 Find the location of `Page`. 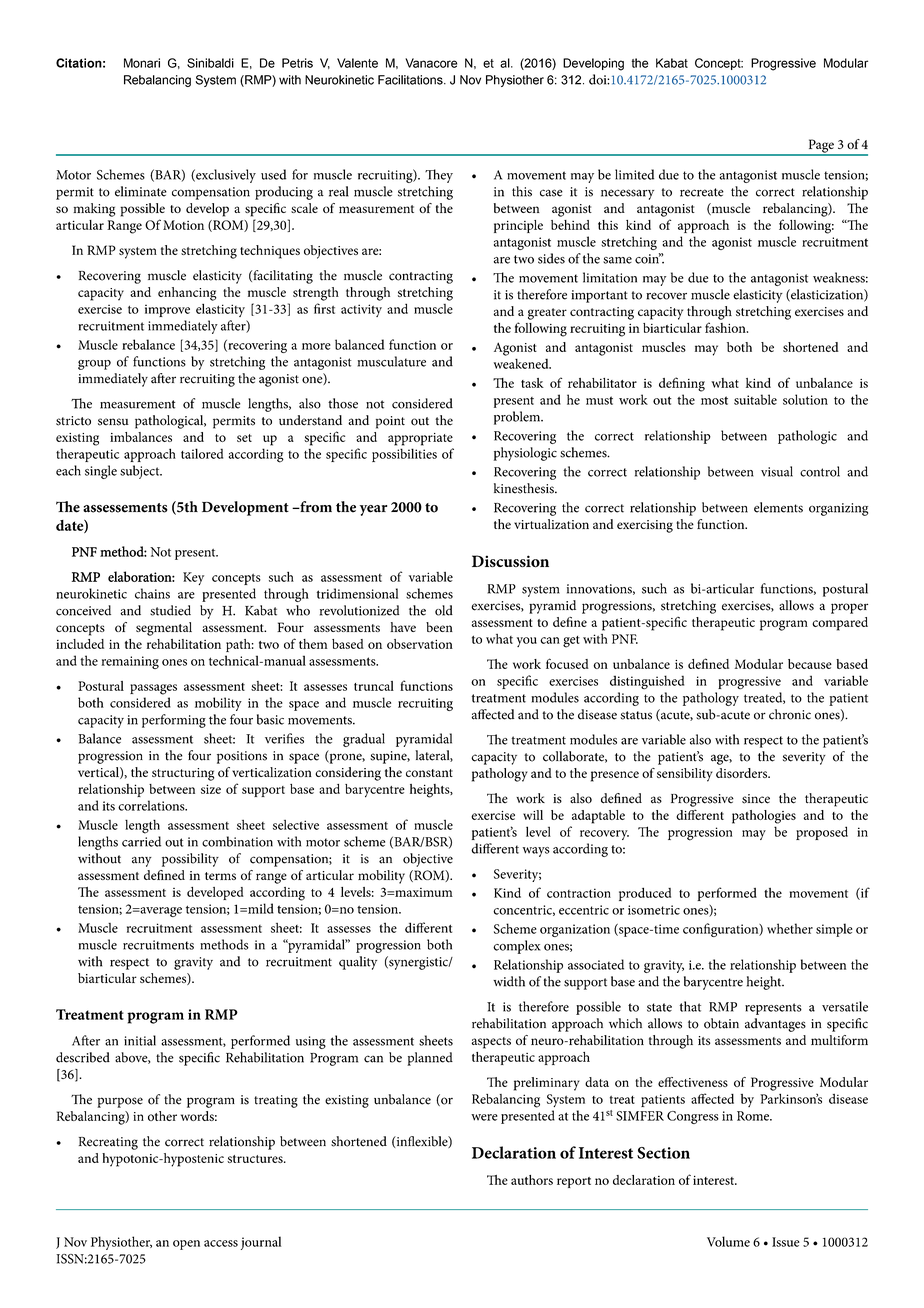

Page is located at coordinates (821, 147).
